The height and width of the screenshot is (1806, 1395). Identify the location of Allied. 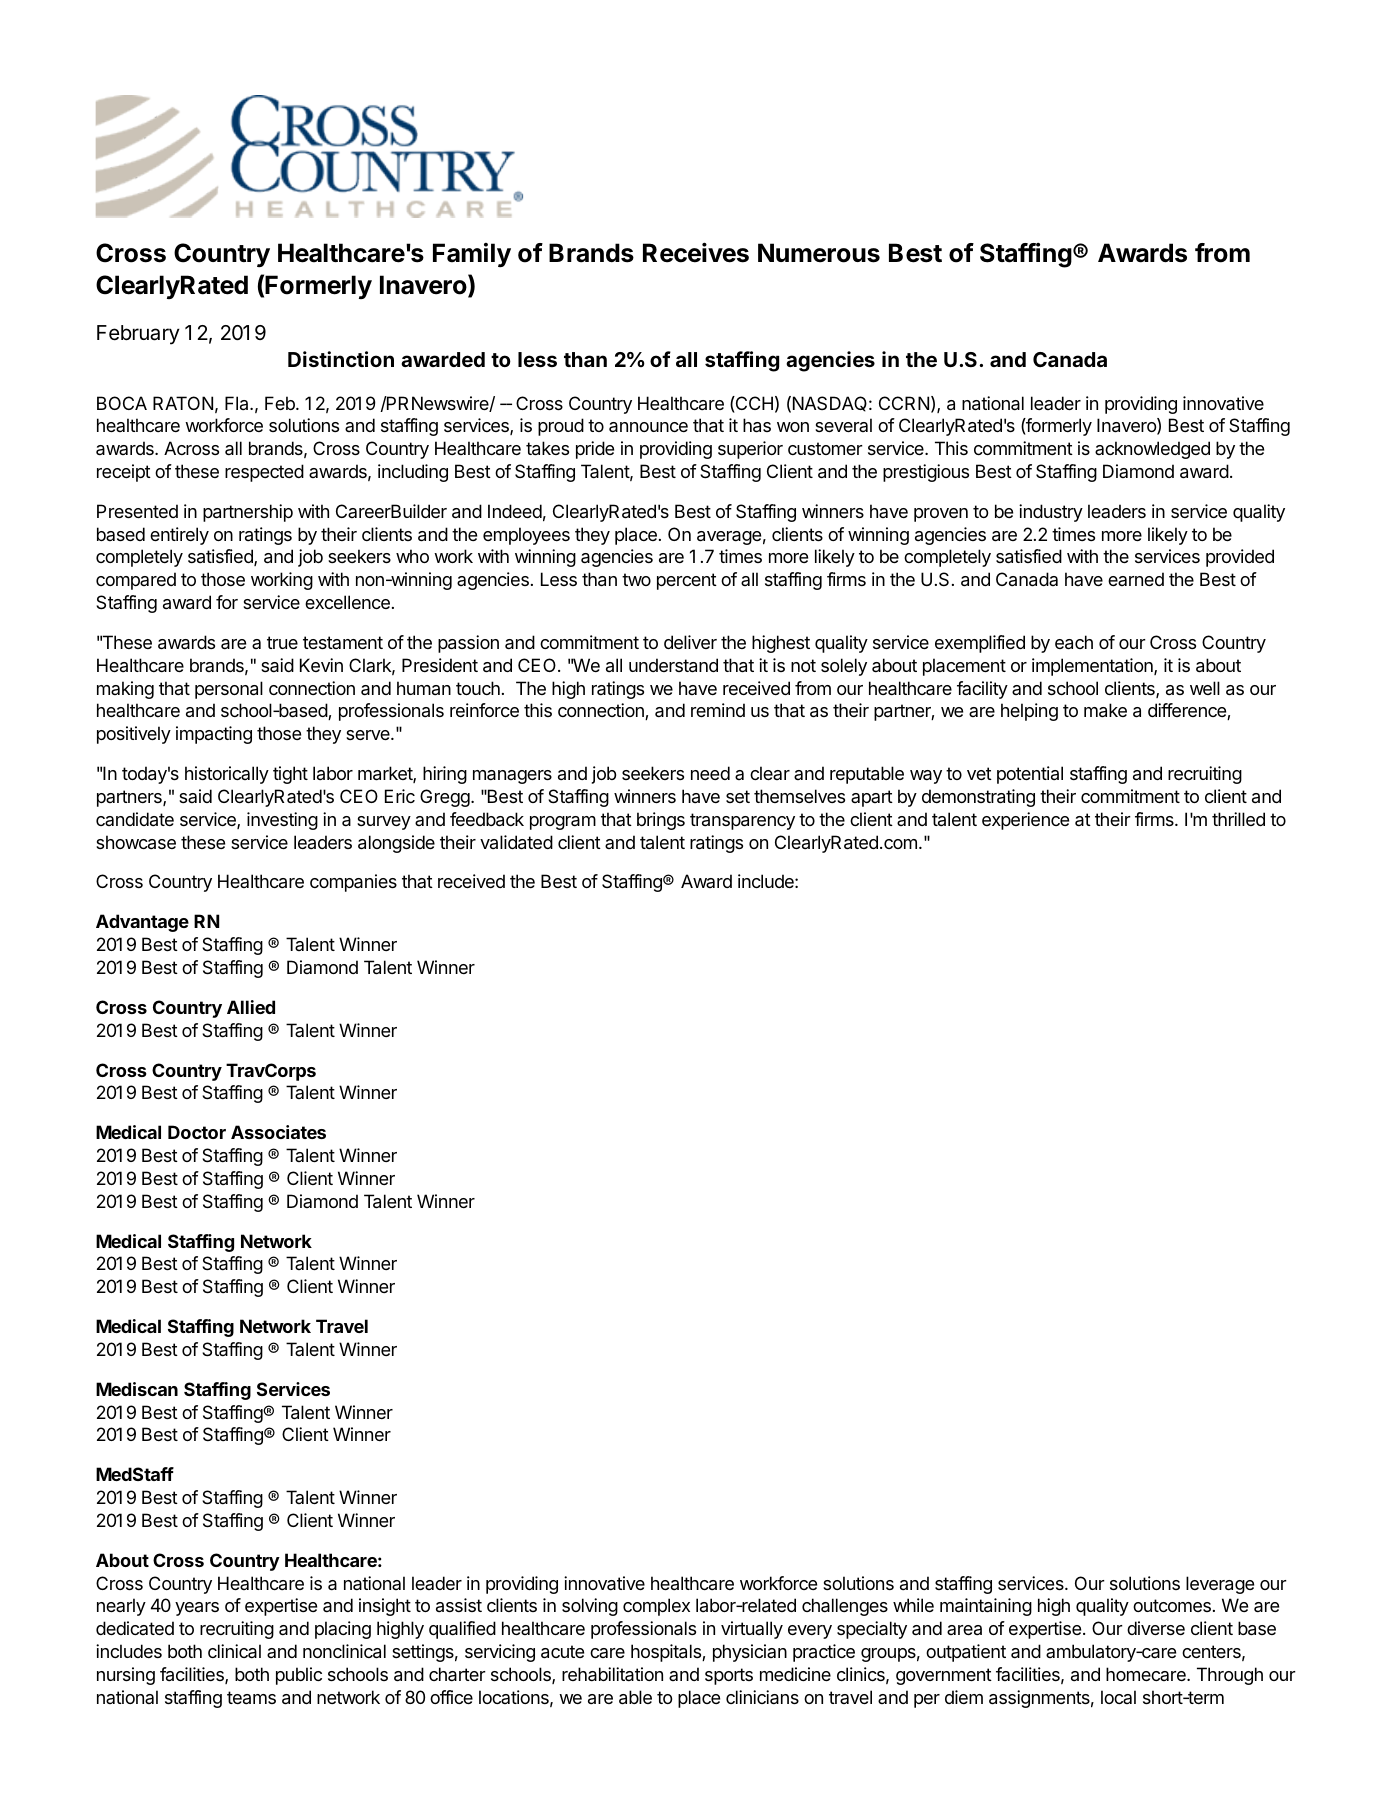
(251, 1007).
